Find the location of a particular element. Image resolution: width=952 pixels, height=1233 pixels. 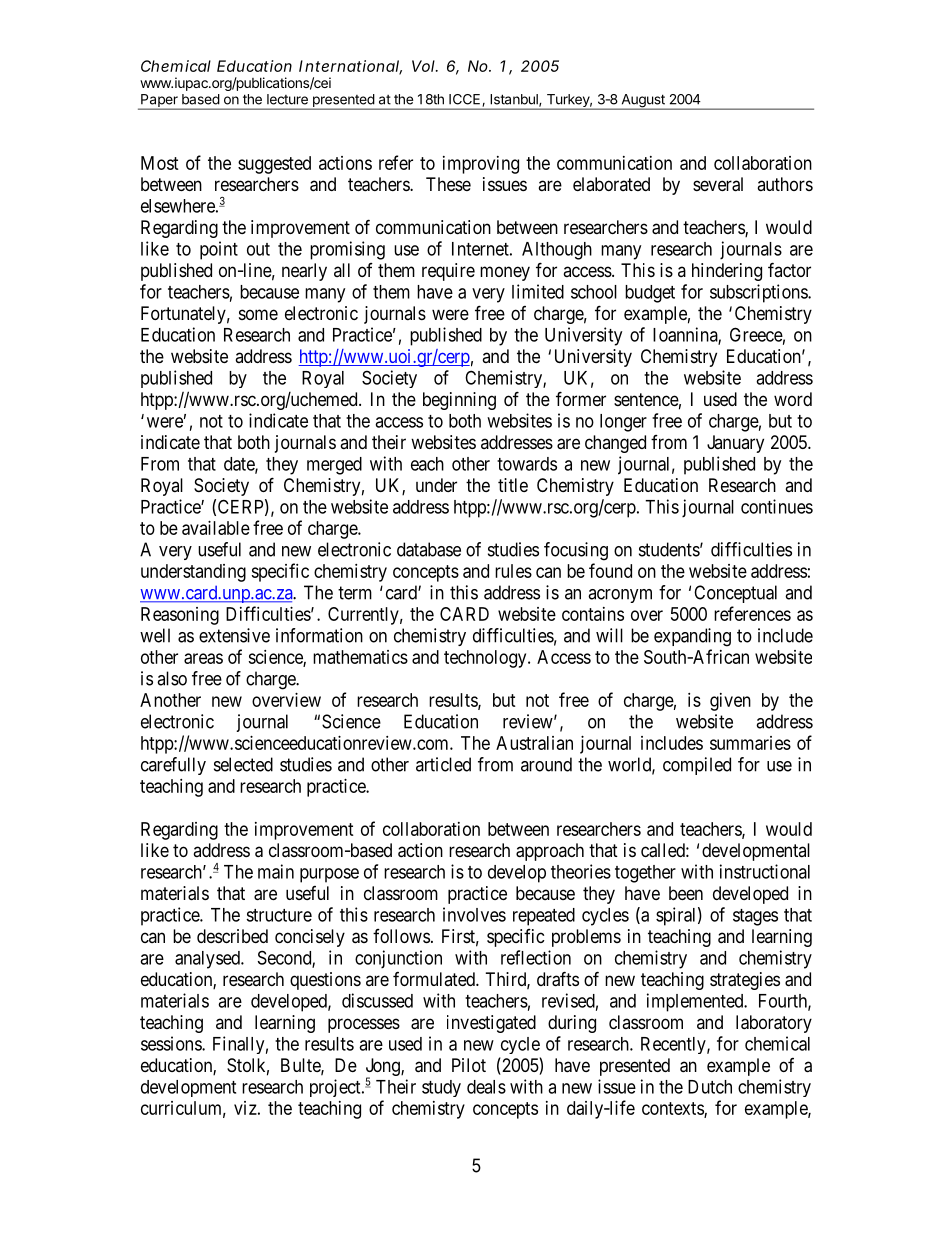

Conceptual is located at coordinates (735, 594).
